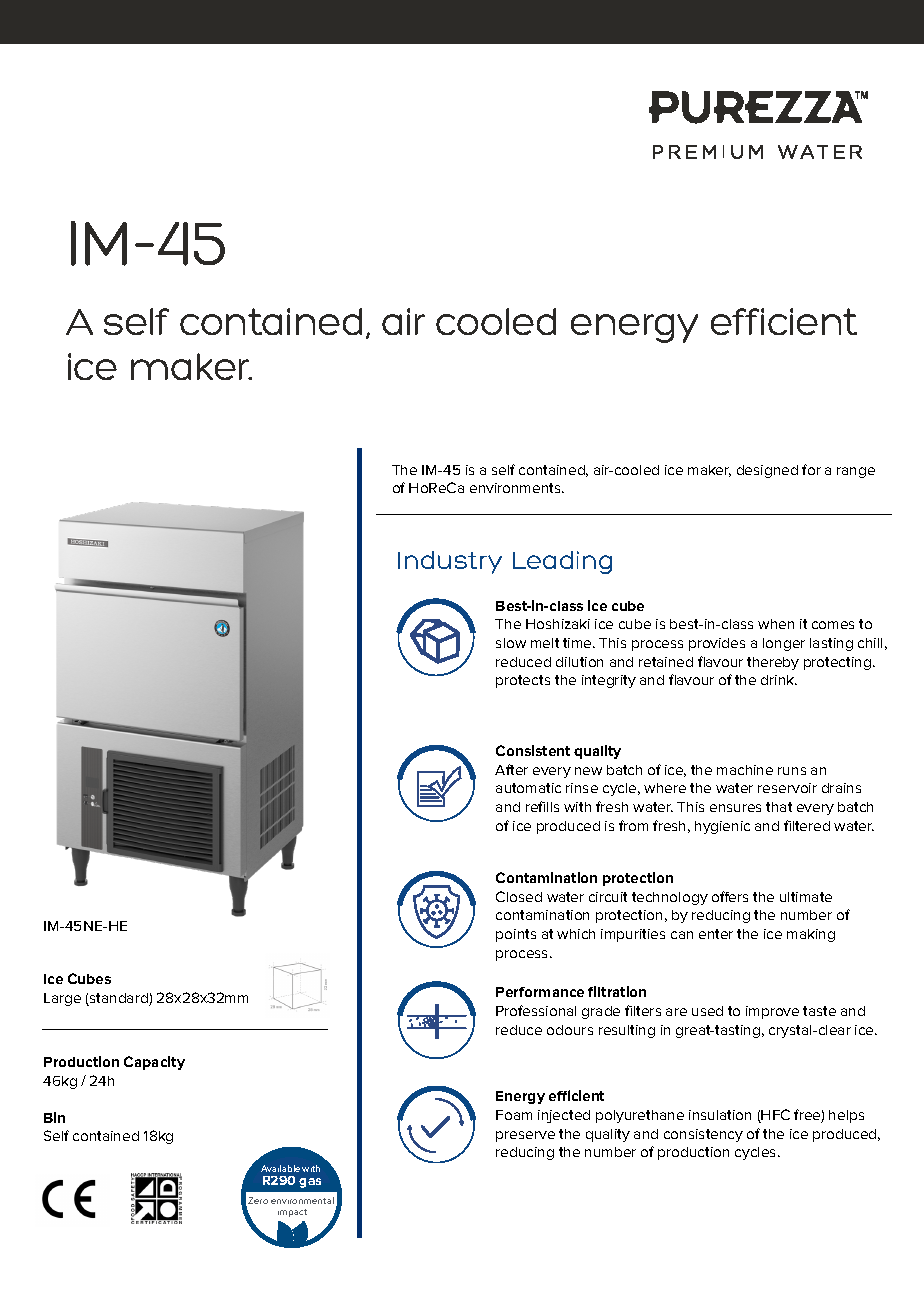 The width and height of the page is (924, 1308). I want to click on designed, so click(767, 471).
